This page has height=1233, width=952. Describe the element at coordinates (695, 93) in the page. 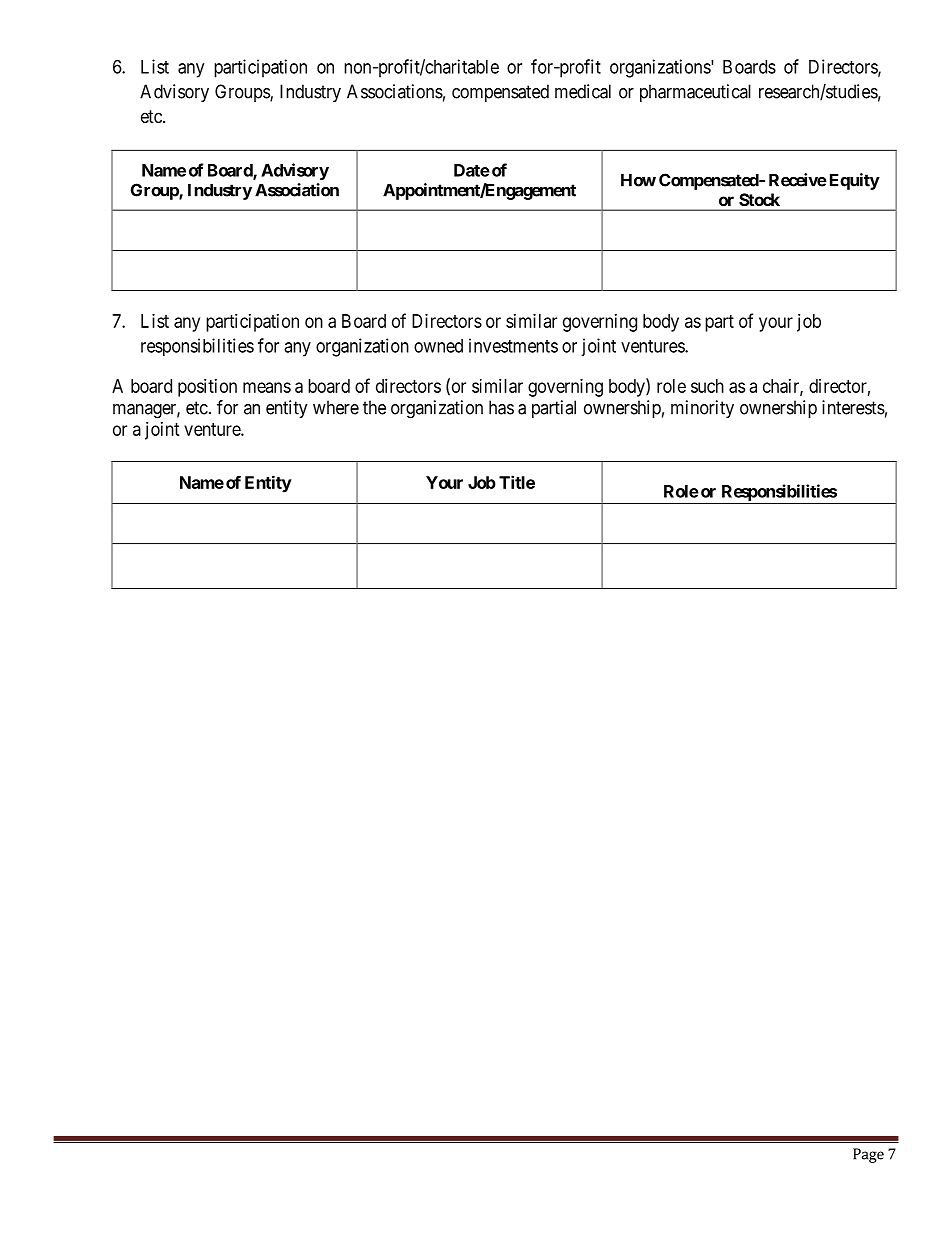

I see `pharmaceutical` at that location.
